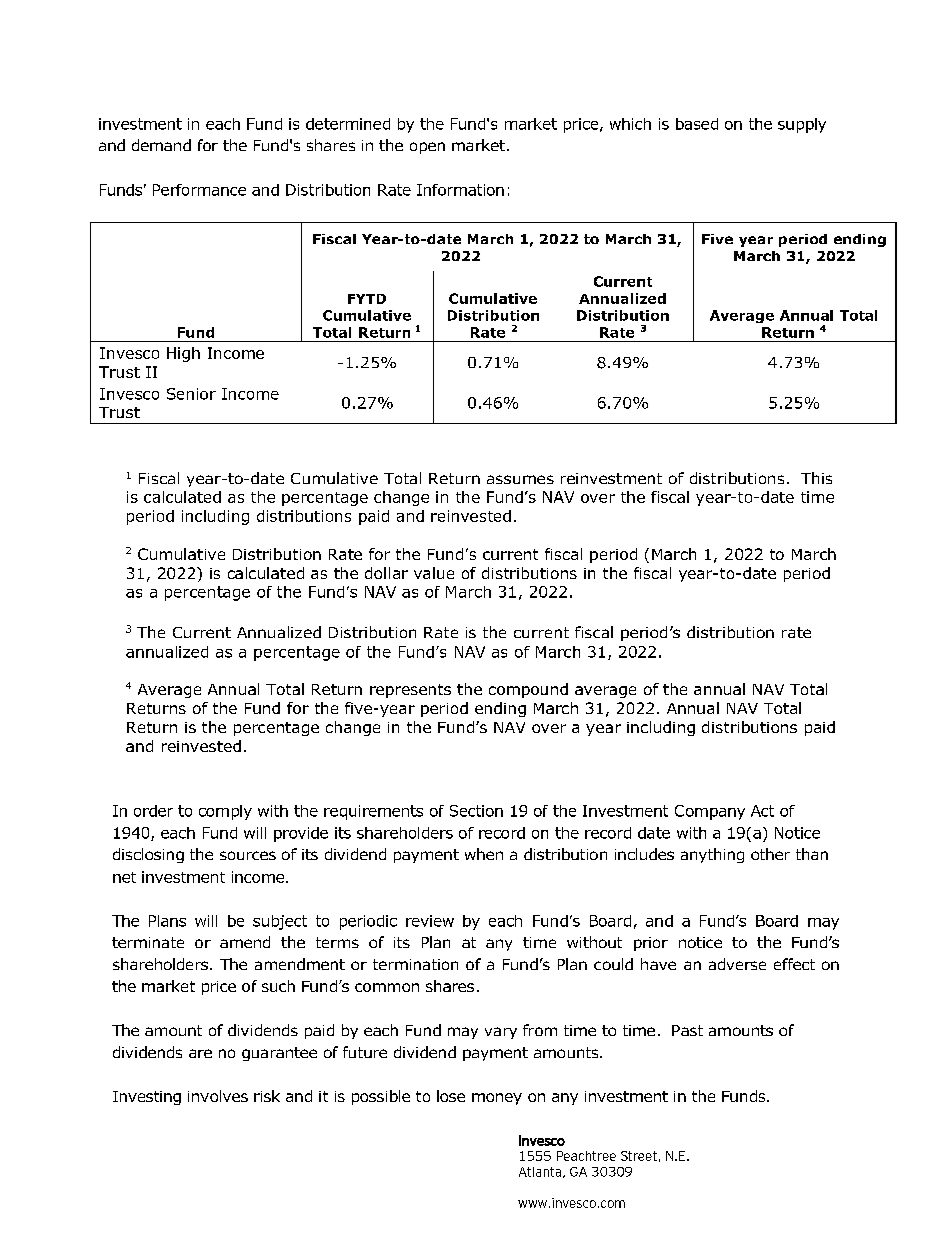 This screenshot has width=952, height=1233. Describe the element at coordinates (528, 690) in the screenshot. I see `compound` at that location.
